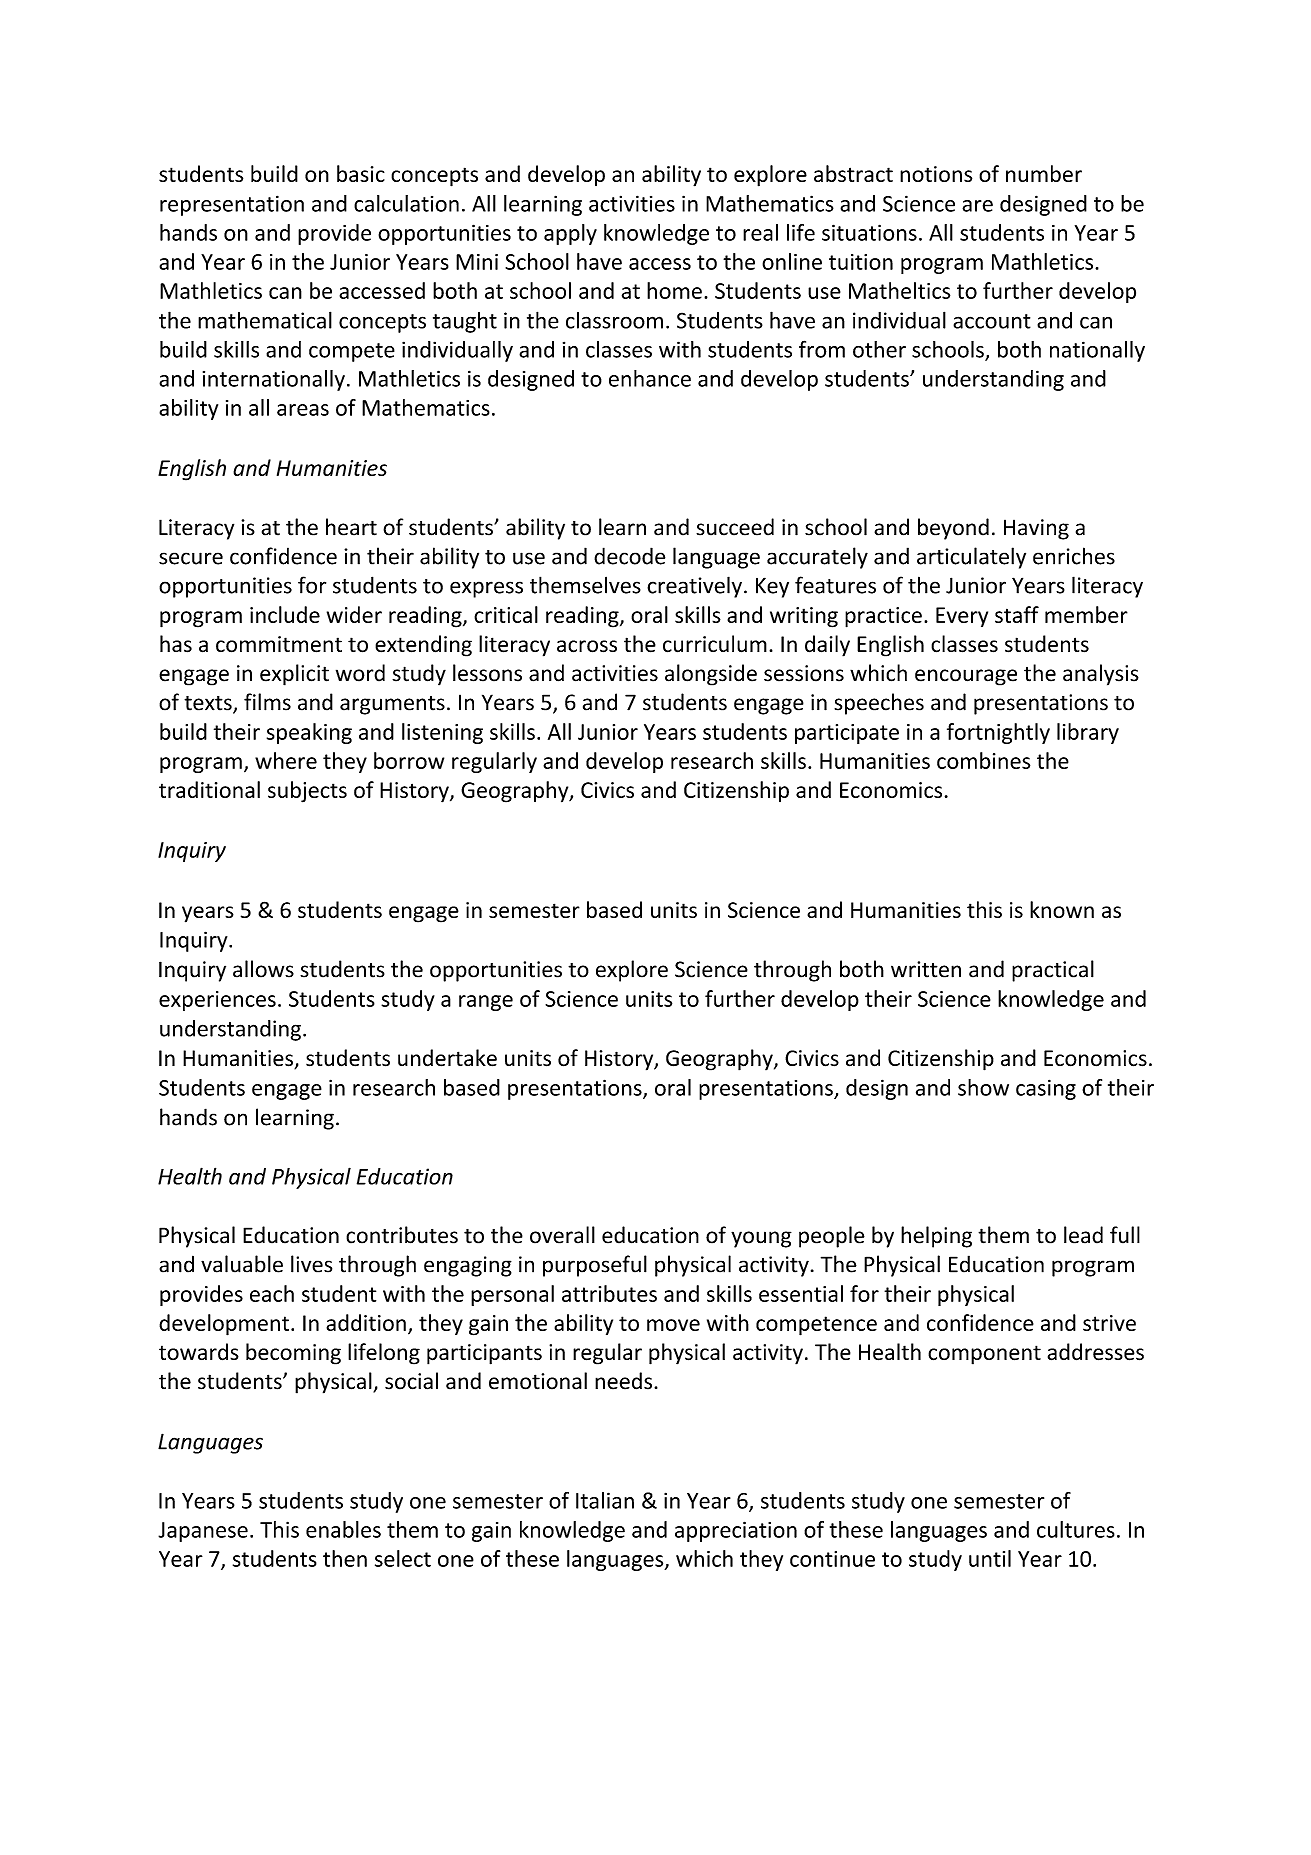 Image resolution: width=1311 pixels, height=1855 pixels. I want to click on representation, so click(232, 205).
